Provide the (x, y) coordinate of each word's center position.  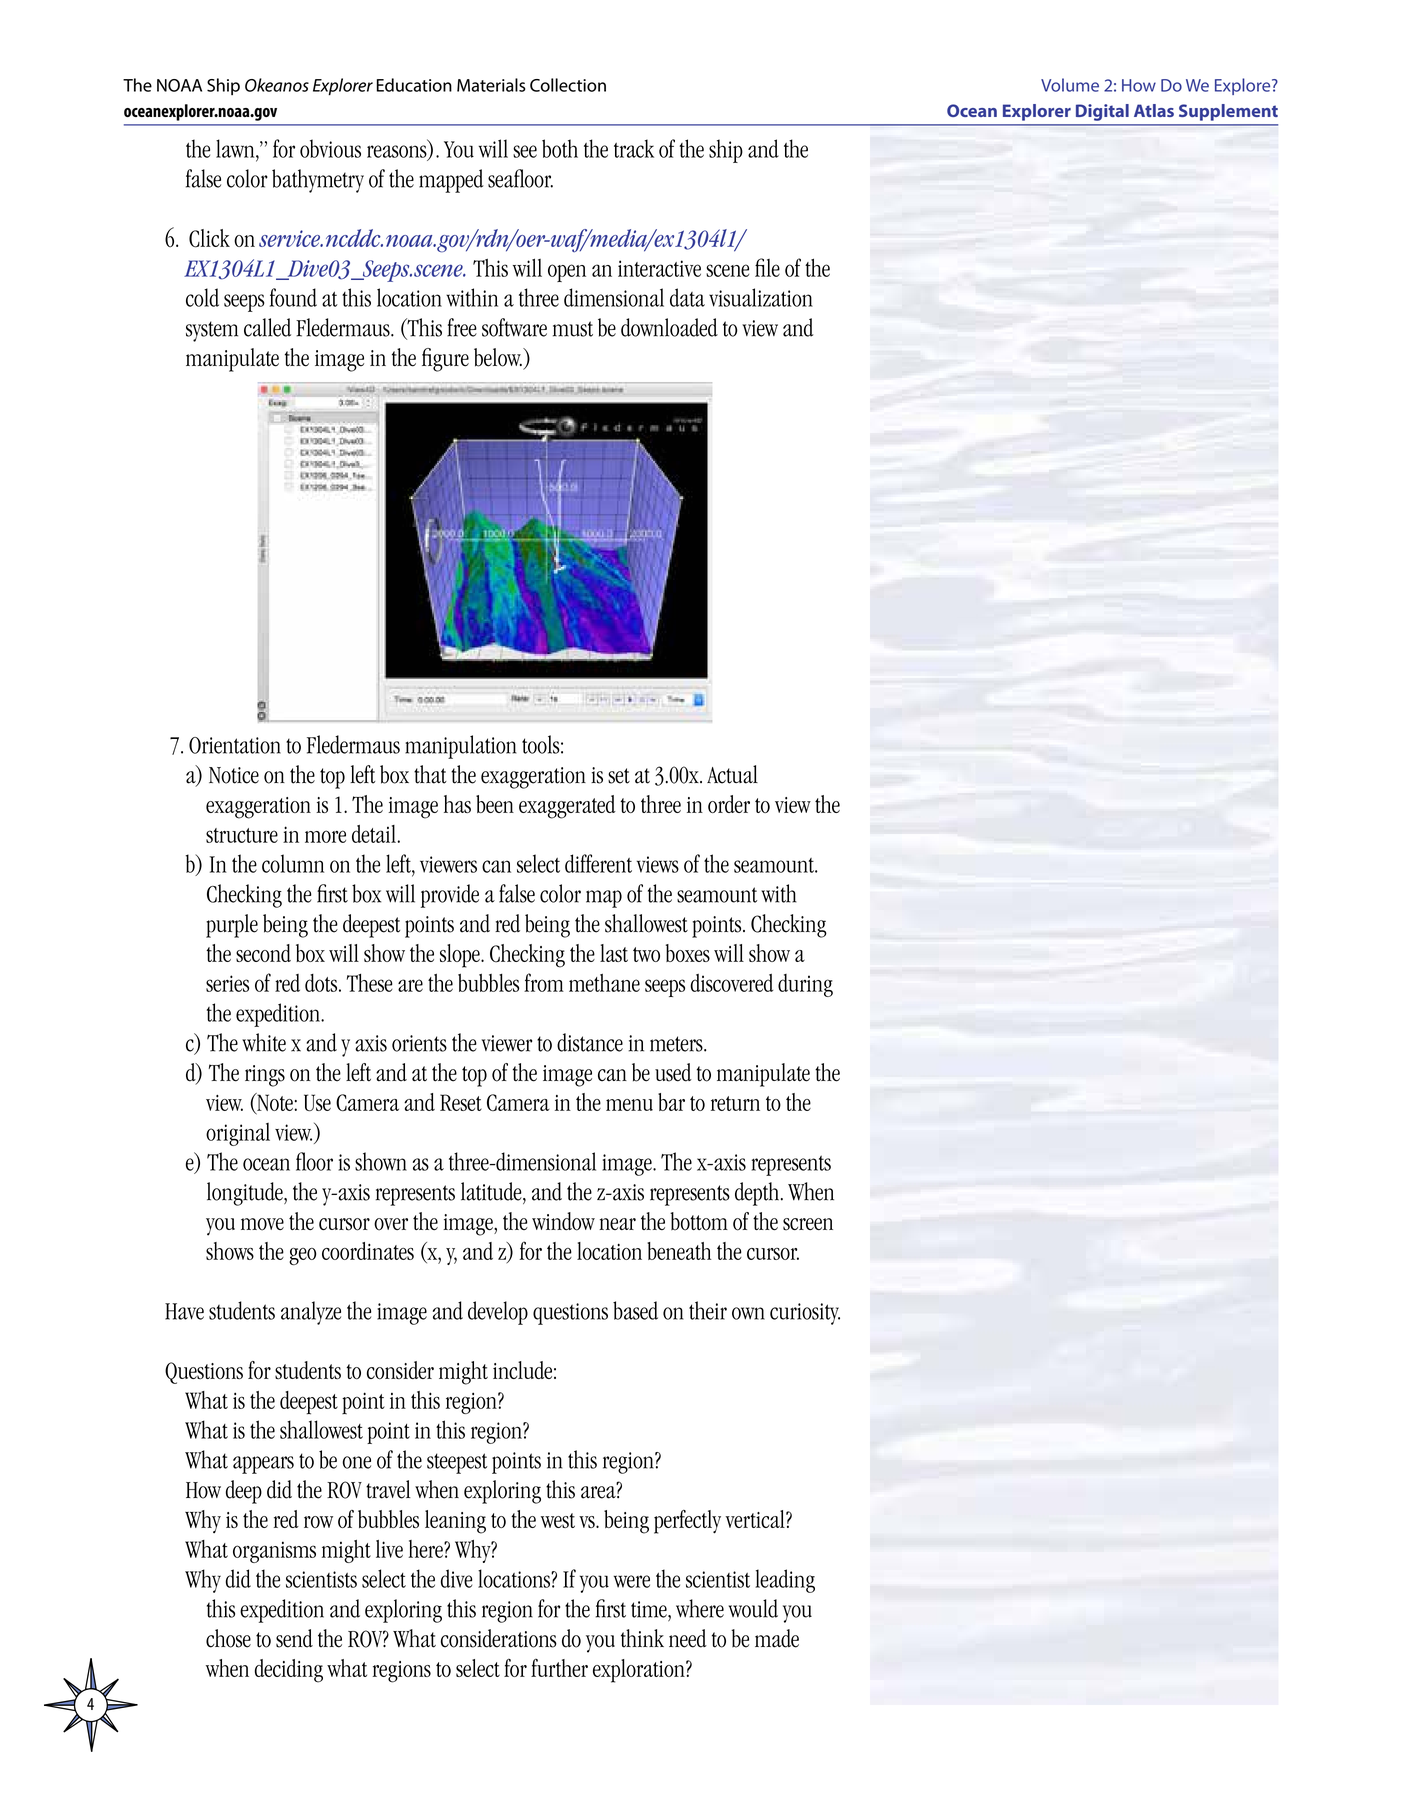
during (805, 985)
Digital (1102, 112)
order (729, 804)
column (293, 863)
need (688, 1638)
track (634, 148)
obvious (330, 148)
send (294, 1638)
